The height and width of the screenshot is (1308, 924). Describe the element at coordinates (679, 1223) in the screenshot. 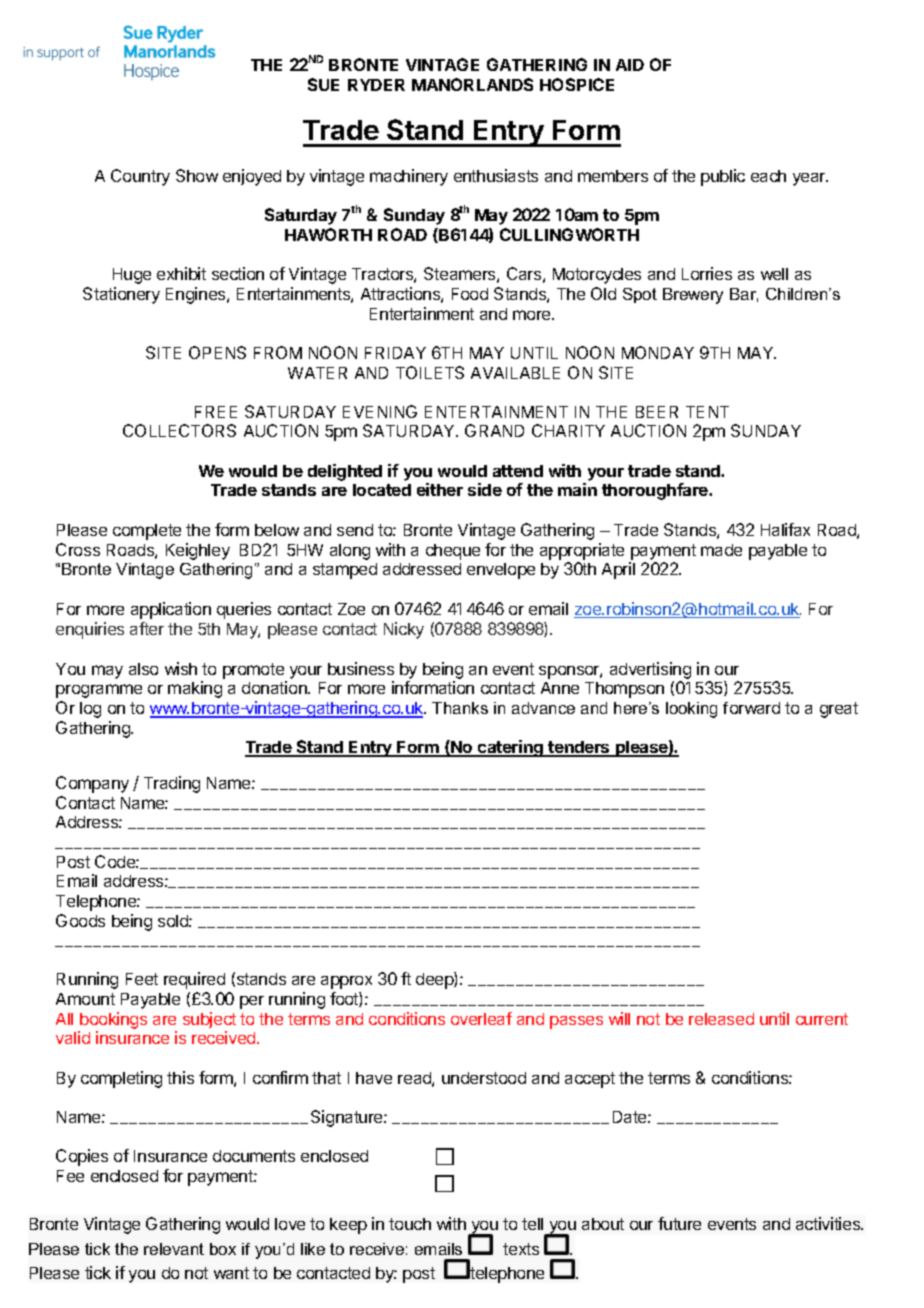

I see `future` at that location.
